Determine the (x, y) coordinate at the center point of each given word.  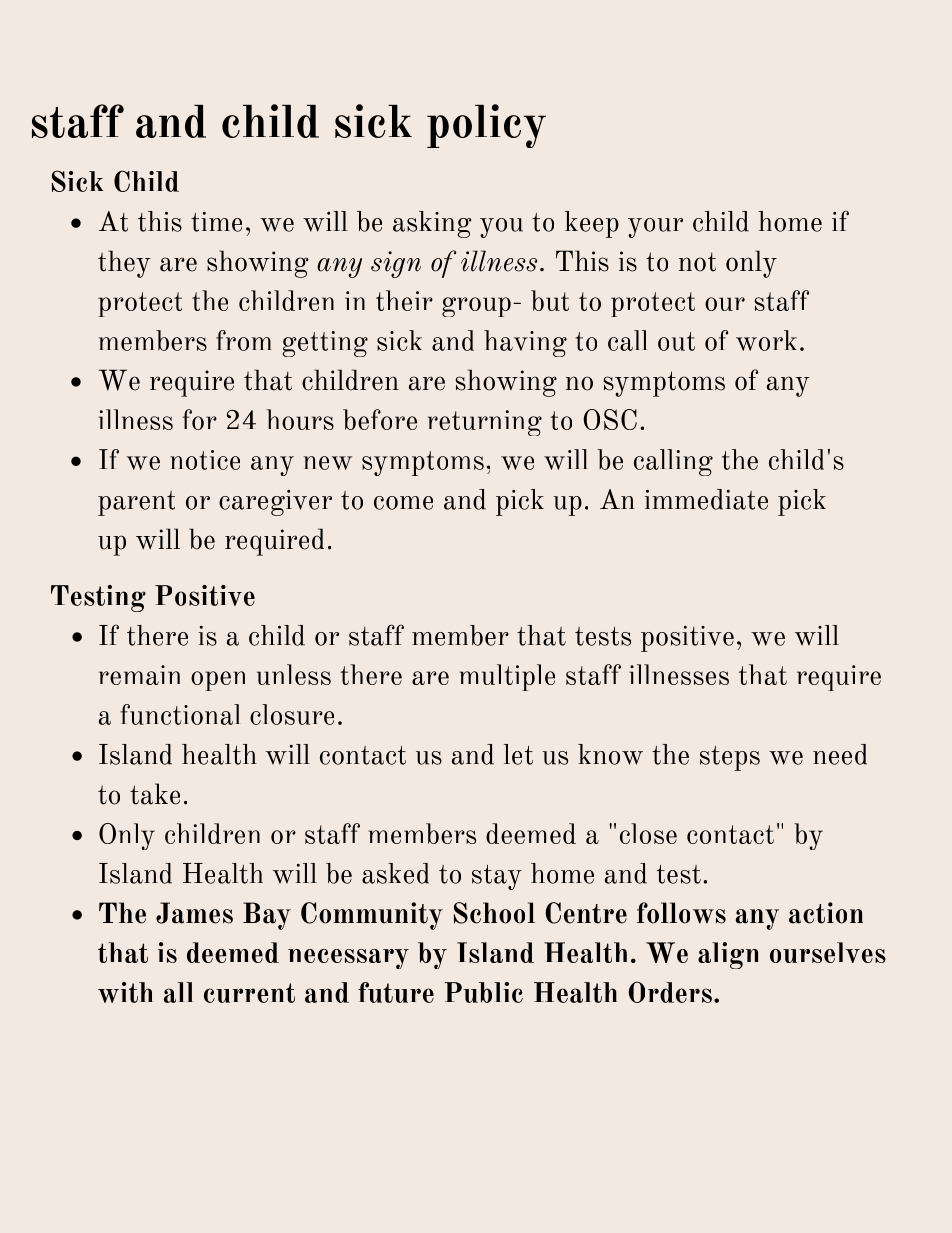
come (403, 503)
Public (484, 992)
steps (730, 758)
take (155, 794)
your (655, 228)
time (216, 222)
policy (486, 126)
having (525, 343)
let (518, 754)
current (249, 993)
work (766, 340)
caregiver (275, 503)
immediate (706, 499)
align (728, 955)
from (243, 340)
